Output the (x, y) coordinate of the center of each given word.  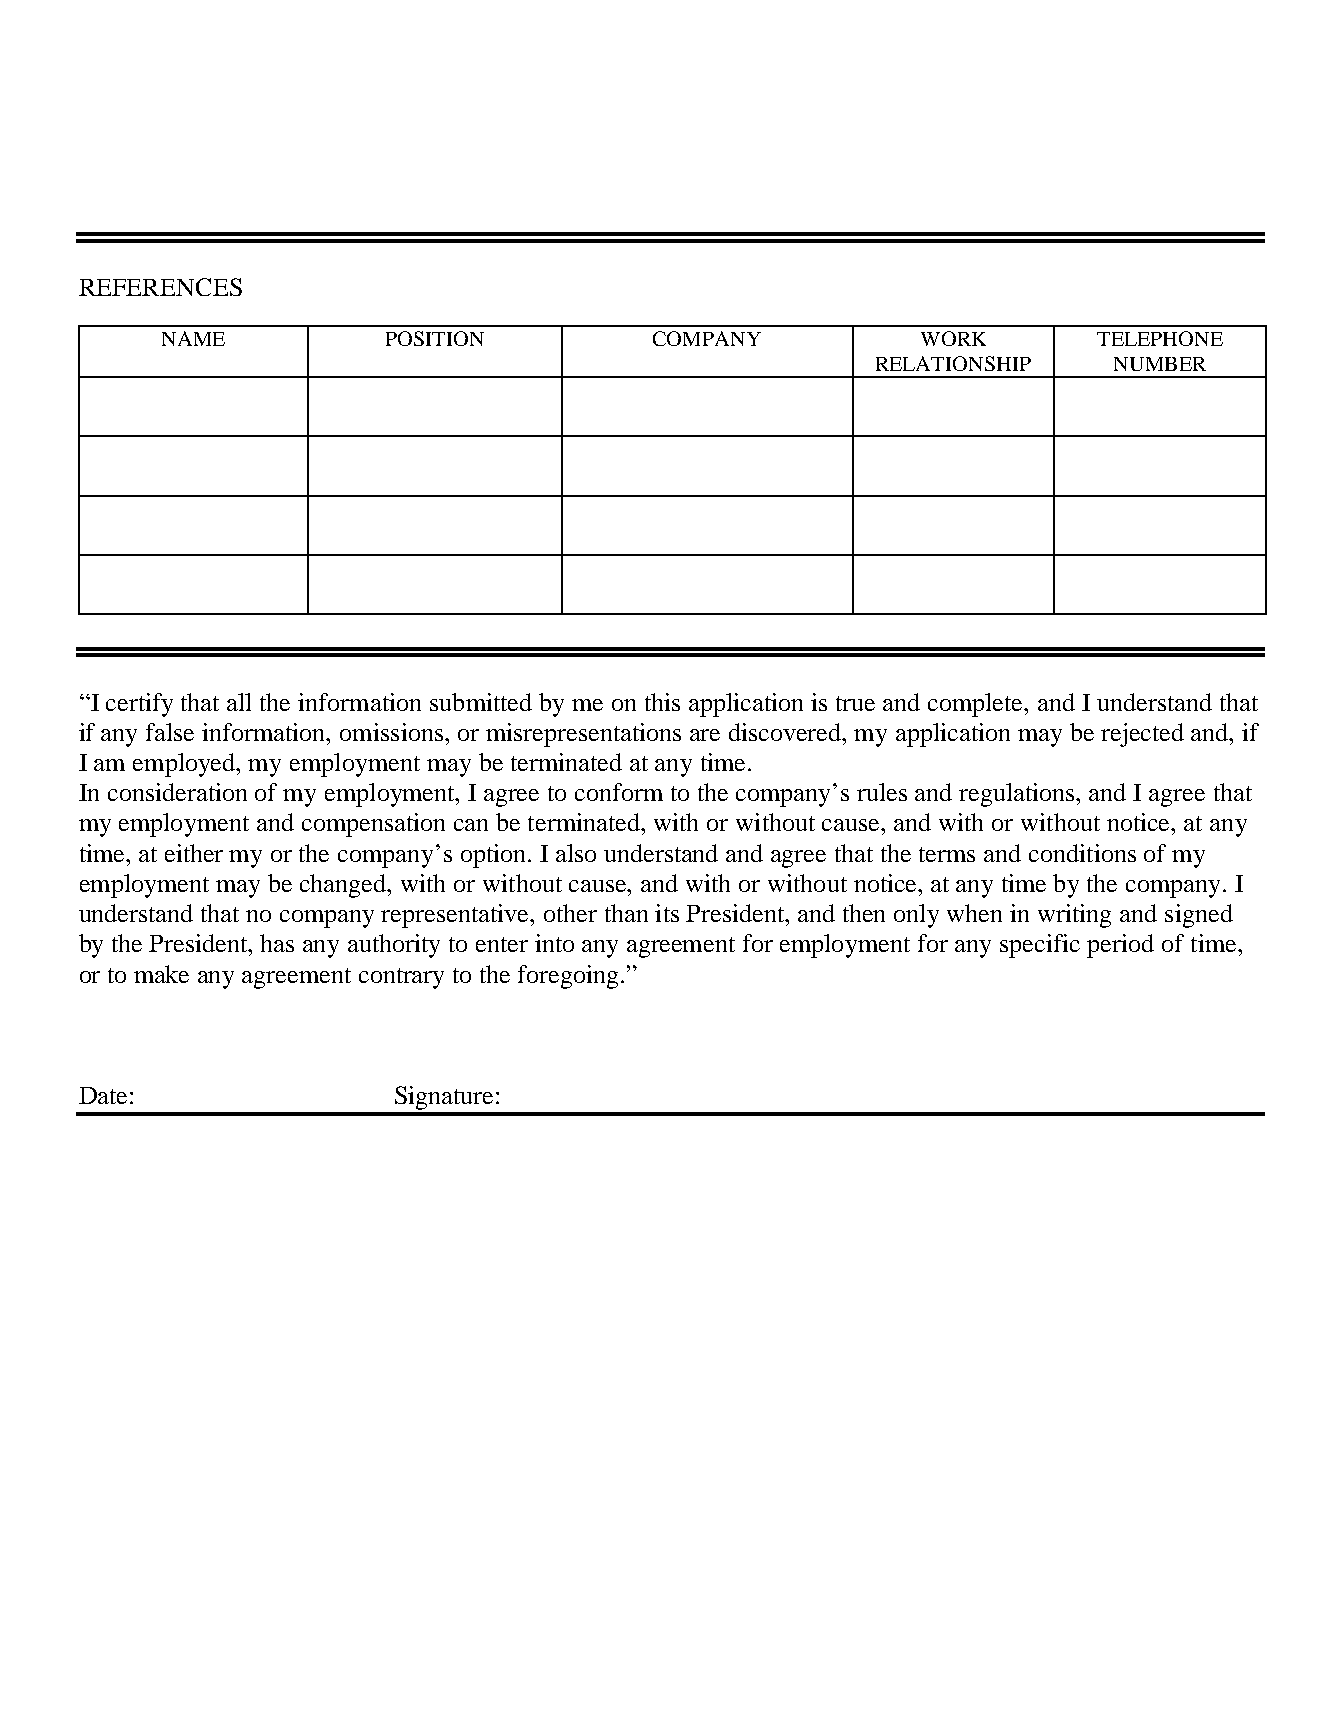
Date (103, 1095)
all (239, 702)
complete (977, 705)
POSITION (435, 338)
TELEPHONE (1160, 338)
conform (619, 792)
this (662, 702)
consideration (177, 792)
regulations (1018, 795)
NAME (193, 338)
